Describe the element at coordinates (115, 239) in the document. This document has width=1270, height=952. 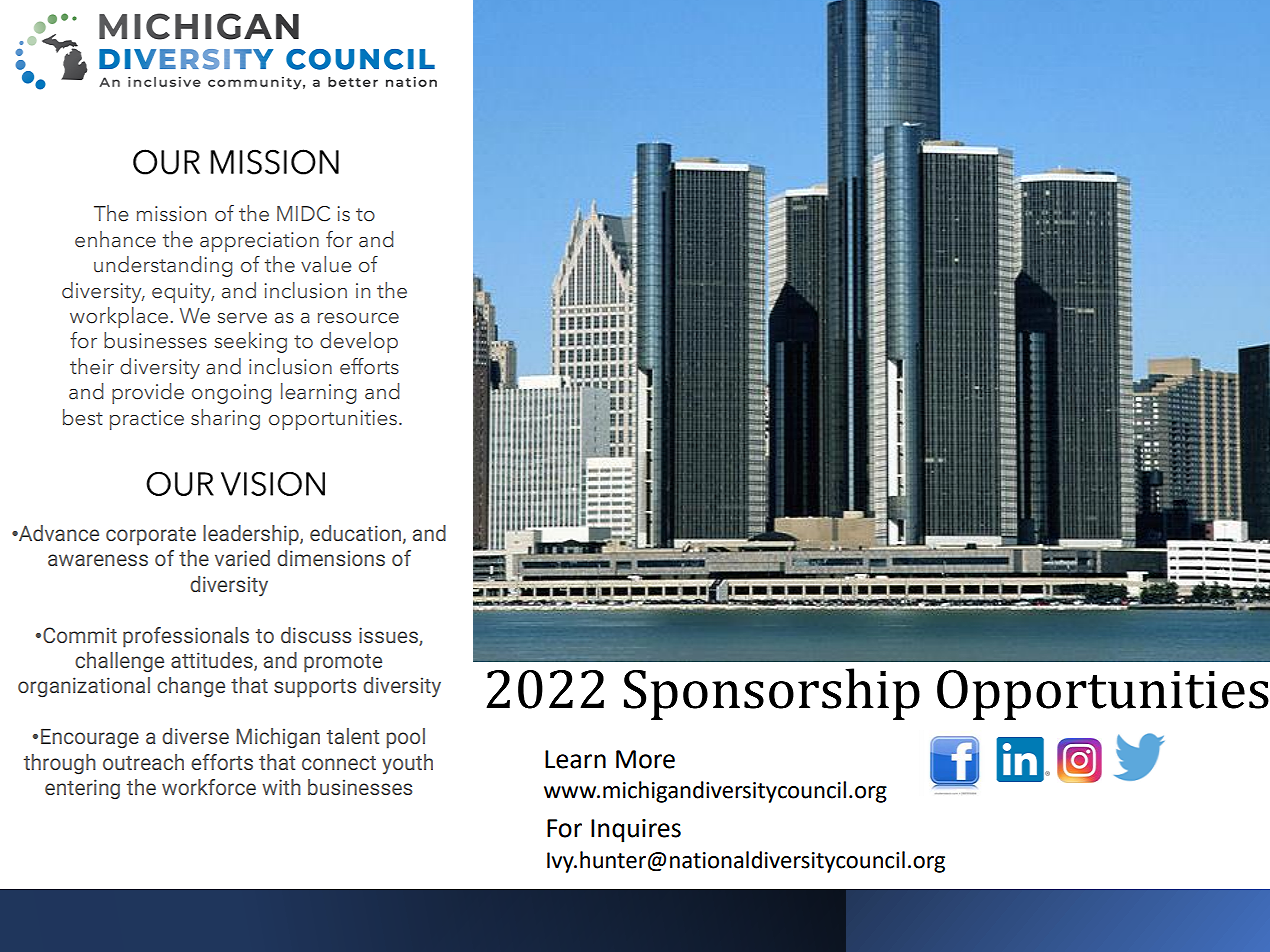
I see `enhance` at that location.
